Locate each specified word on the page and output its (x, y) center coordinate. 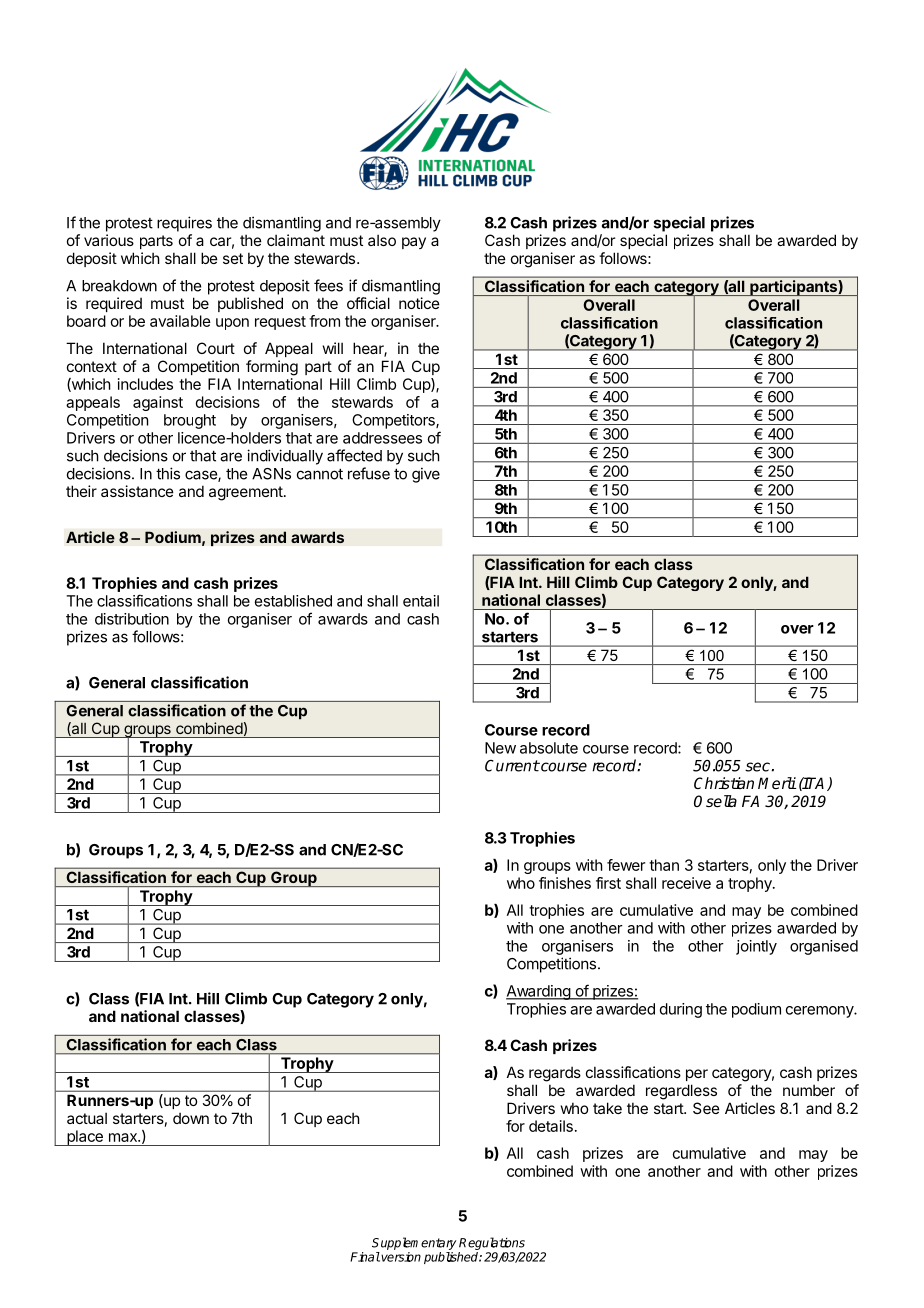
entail (421, 601)
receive (686, 883)
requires (184, 224)
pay (414, 243)
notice (419, 303)
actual (87, 1118)
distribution (132, 619)
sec (757, 767)
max (124, 1137)
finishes (565, 883)
